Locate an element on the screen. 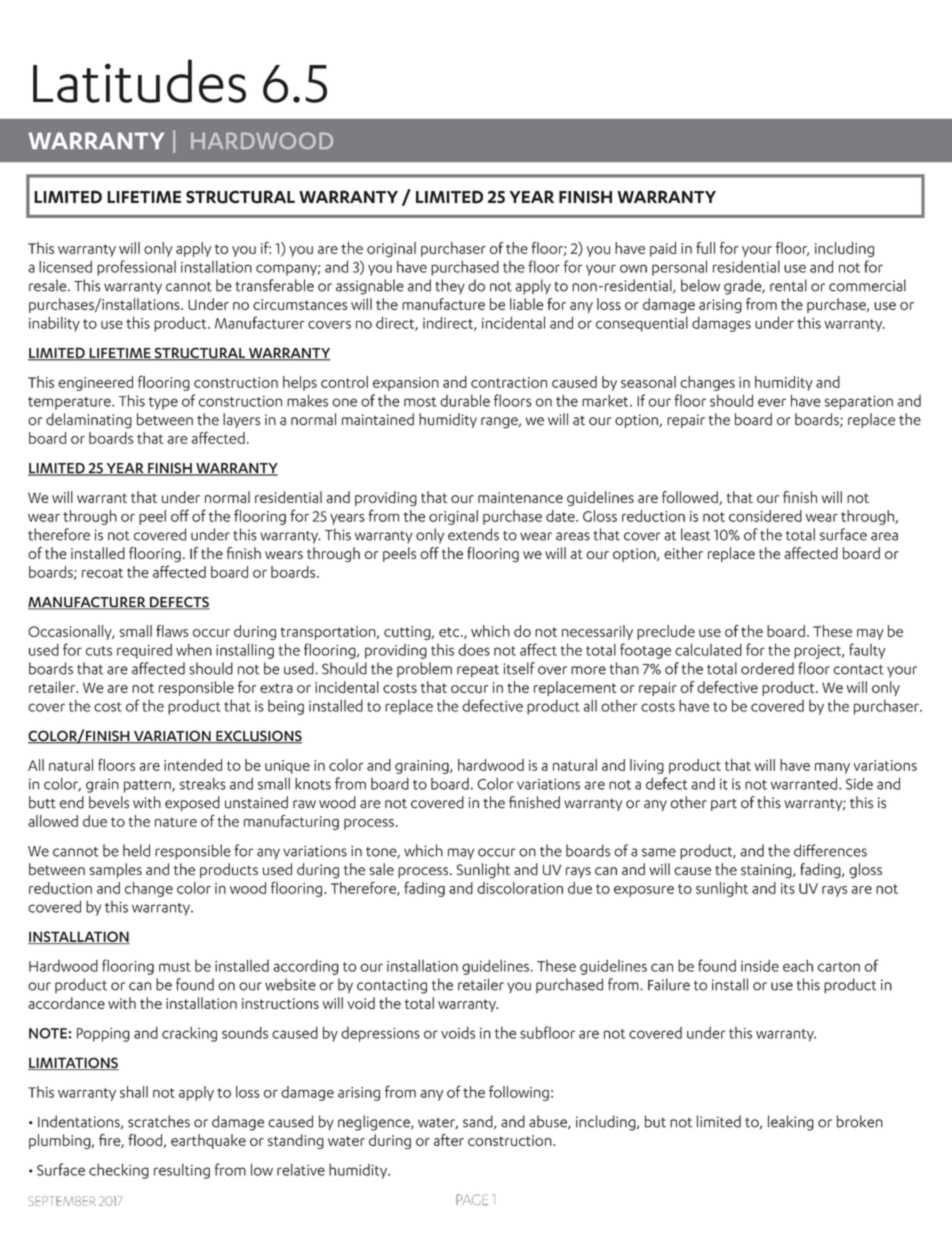 Image resolution: width=952 pixels, height=1233 pixels. samples is located at coordinates (115, 870).
